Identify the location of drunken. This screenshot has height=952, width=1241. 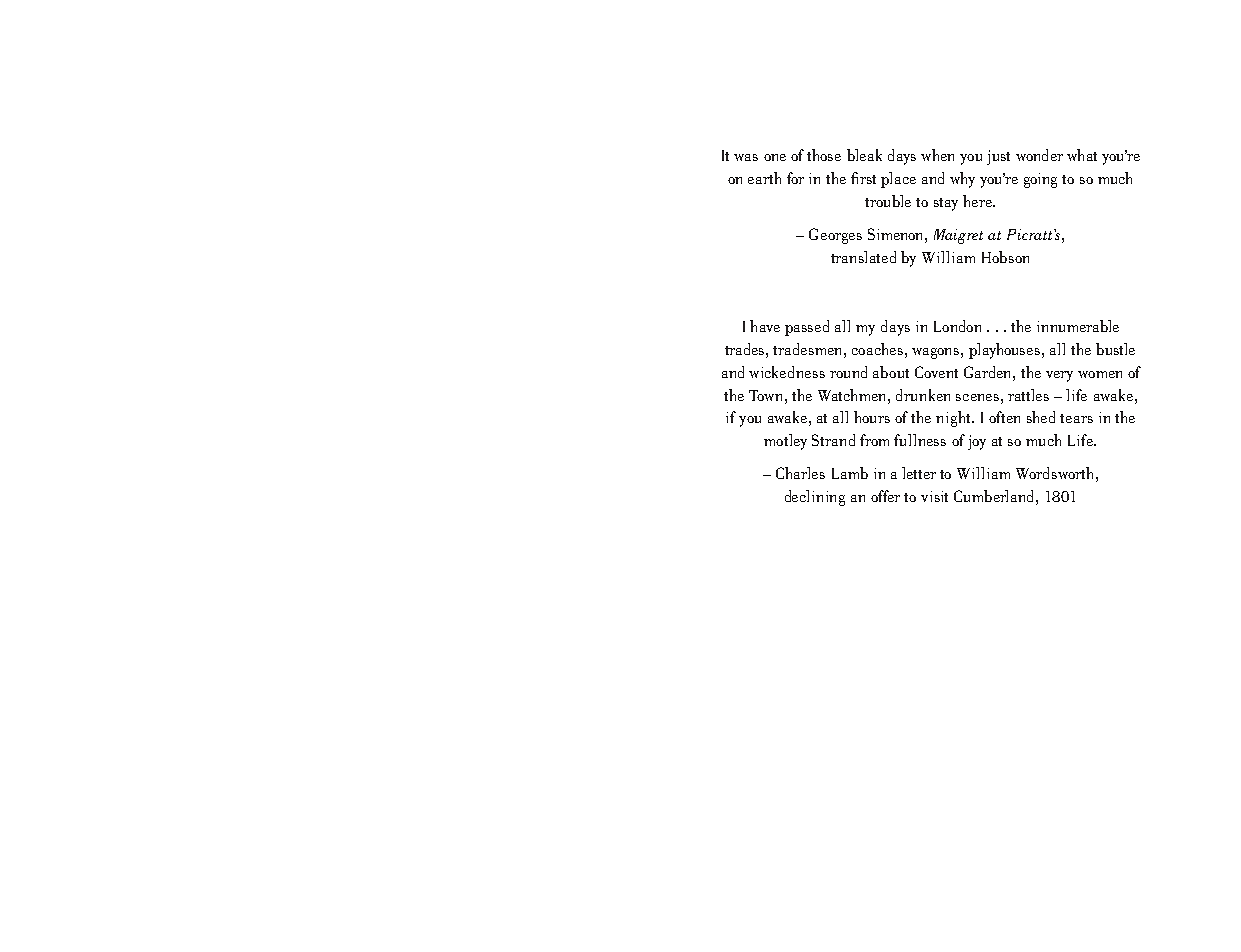
(923, 395).
